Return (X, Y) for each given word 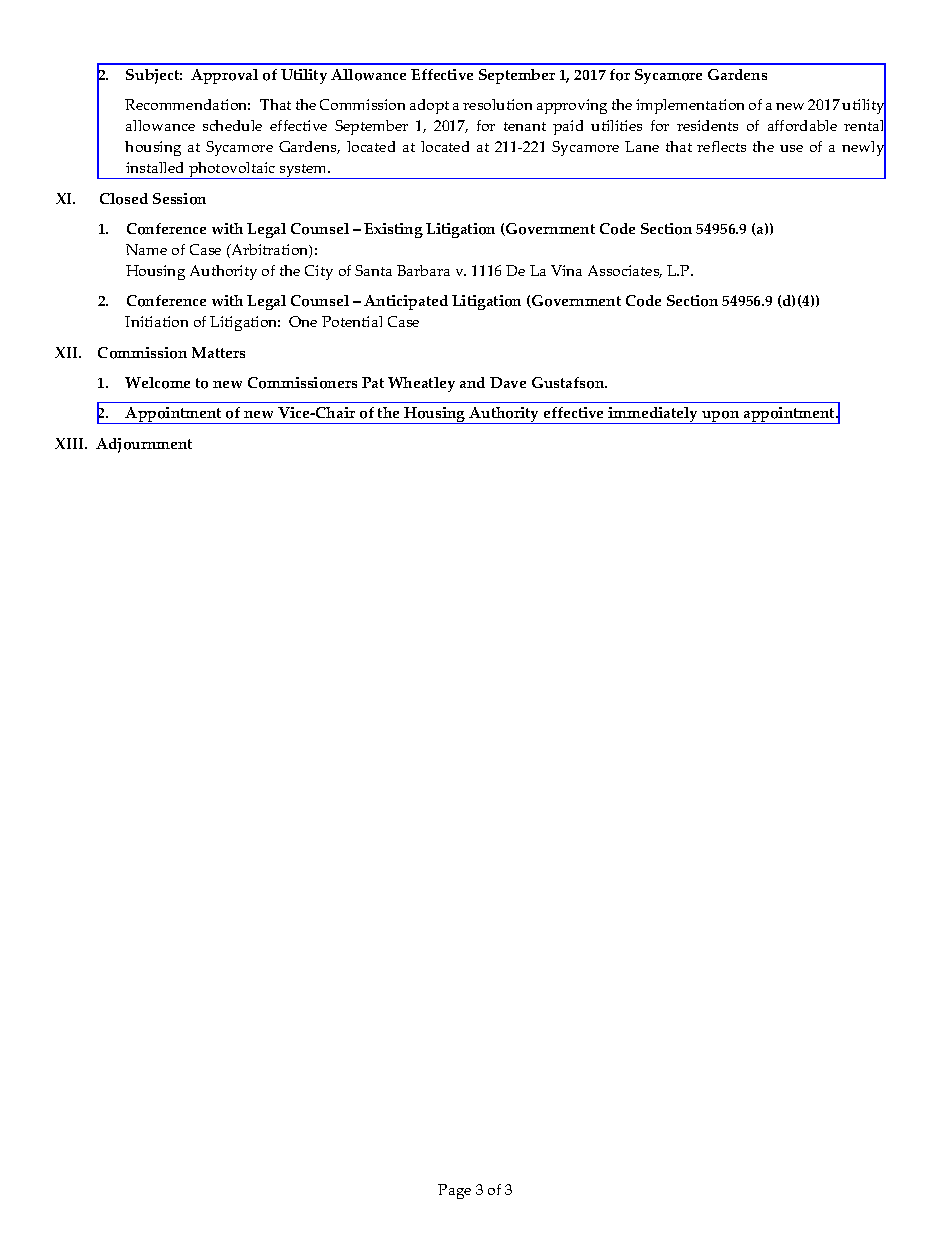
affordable (802, 125)
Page (454, 1191)
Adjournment (144, 445)
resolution (497, 104)
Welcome (157, 383)
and (472, 382)
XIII (70, 443)
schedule (232, 125)
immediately (654, 415)
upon (721, 417)
